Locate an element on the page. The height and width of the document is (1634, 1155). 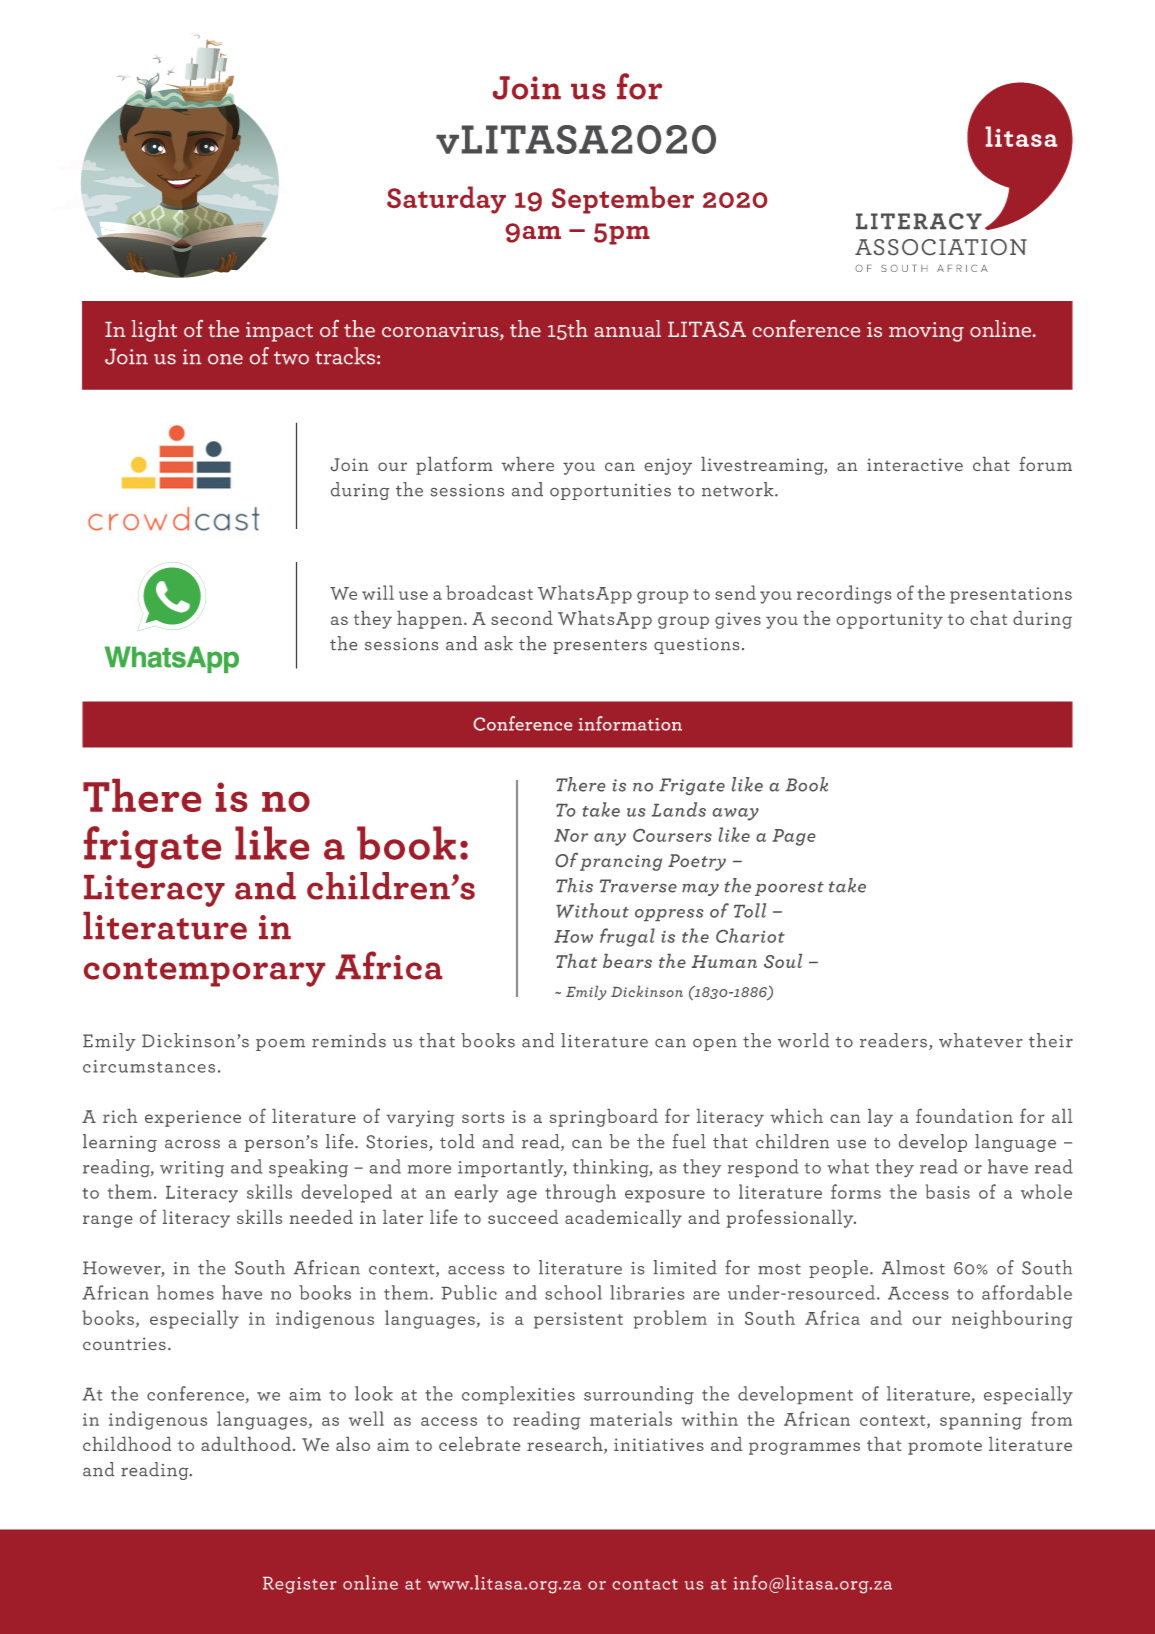
will is located at coordinates (378, 592).
